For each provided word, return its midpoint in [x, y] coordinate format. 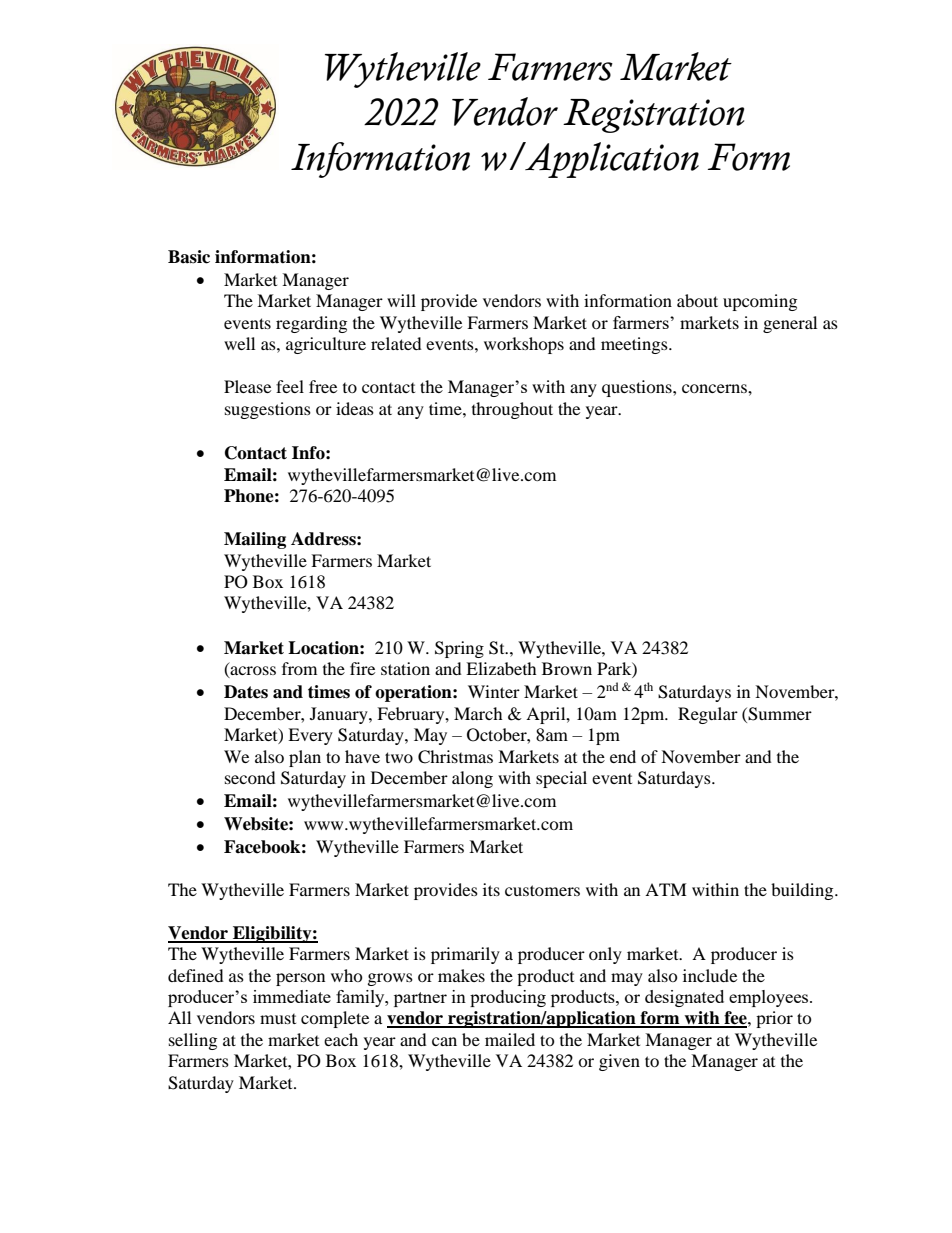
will [401, 300]
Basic [189, 257]
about [697, 300]
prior [774, 1019]
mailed [510, 1039]
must [278, 1019]
